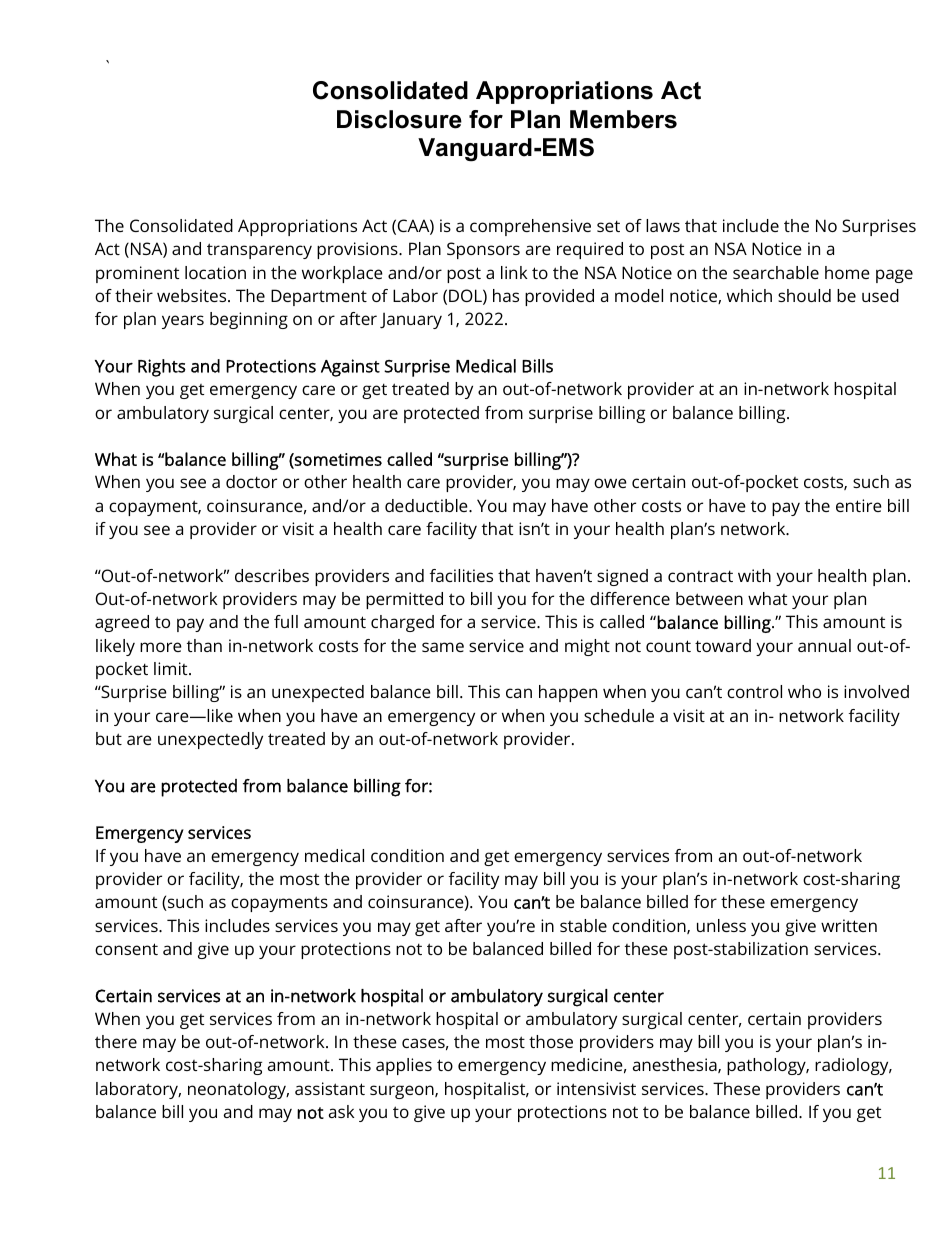  I want to click on transparency, so click(259, 251).
